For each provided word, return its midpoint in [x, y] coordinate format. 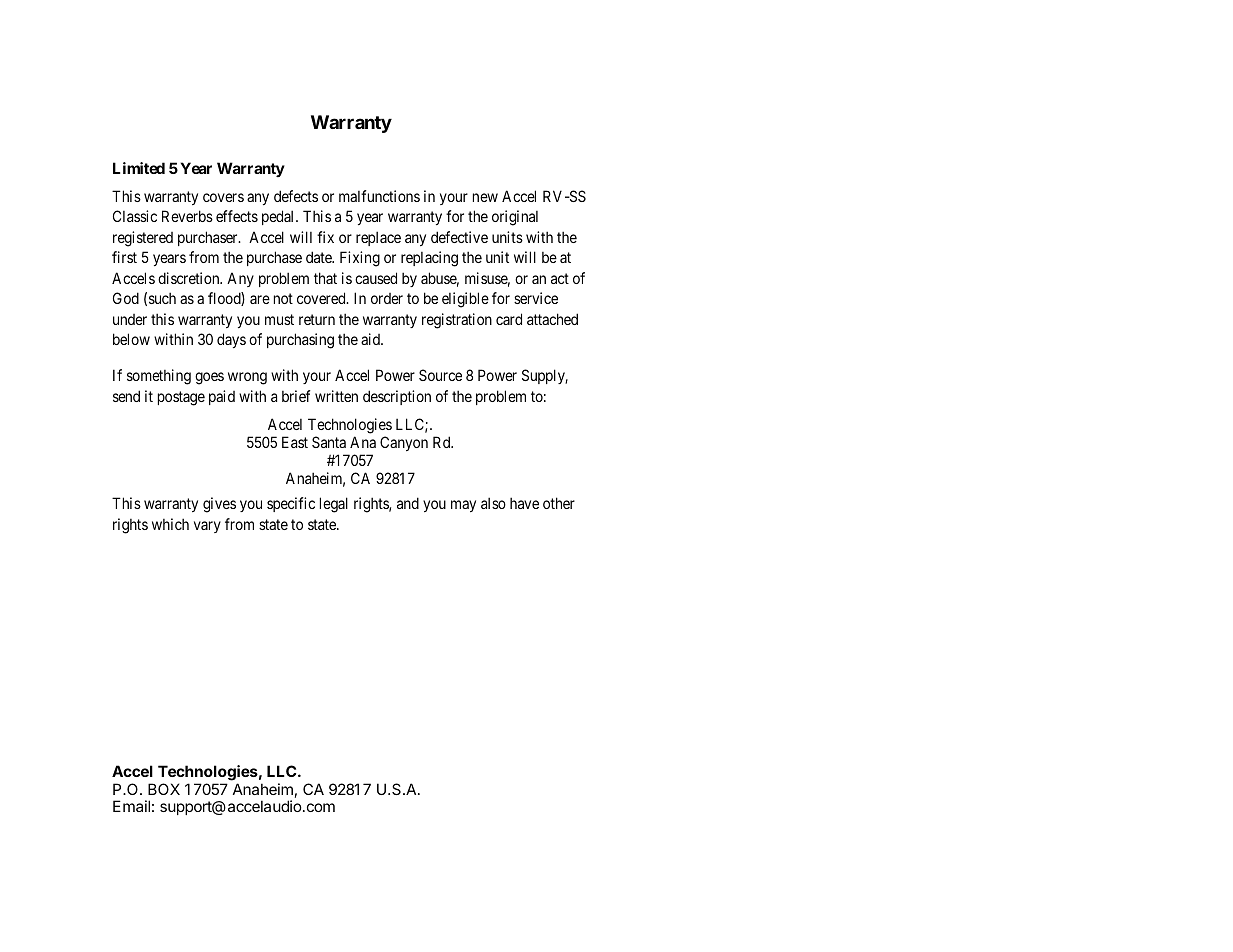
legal [334, 505]
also [493, 503]
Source [440, 375]
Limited [139, 168]
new [485, 197]
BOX [164, 789]
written [336, 396]
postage [181, 398]
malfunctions [379, 196]
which [170, 524]
